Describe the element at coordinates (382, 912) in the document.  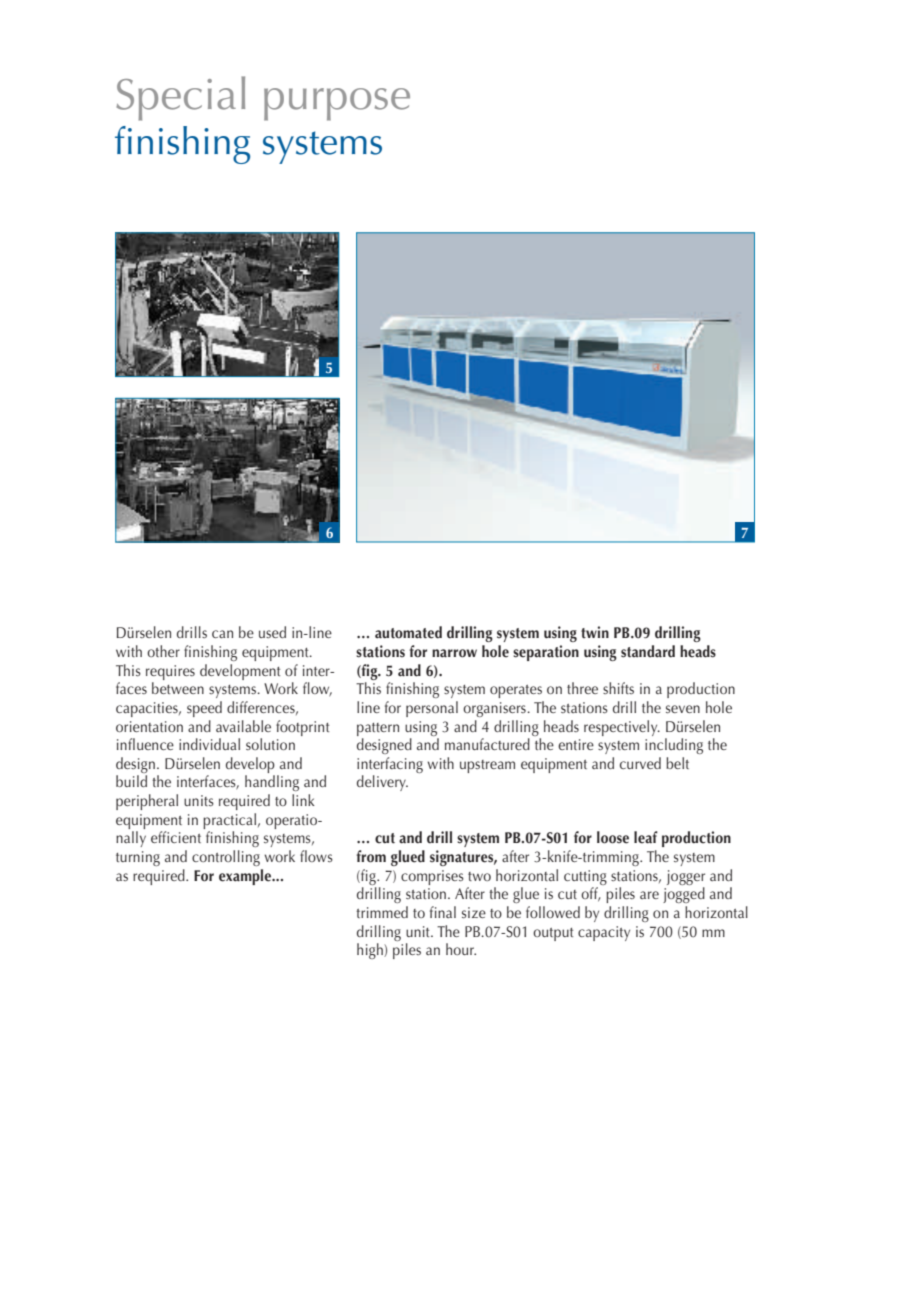
I see `trimmed` at that location.
